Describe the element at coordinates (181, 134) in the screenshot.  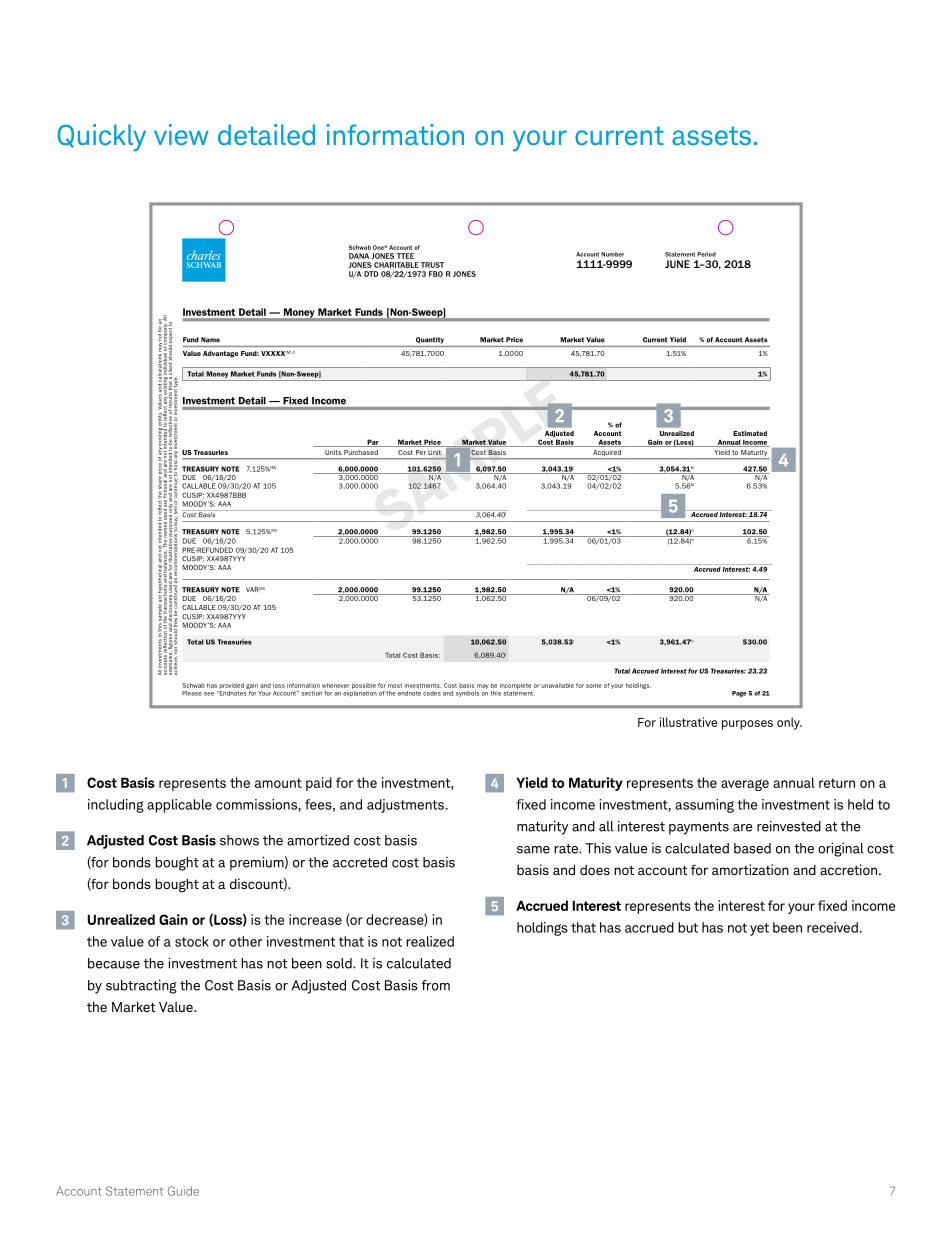
I see `view` at that location.
